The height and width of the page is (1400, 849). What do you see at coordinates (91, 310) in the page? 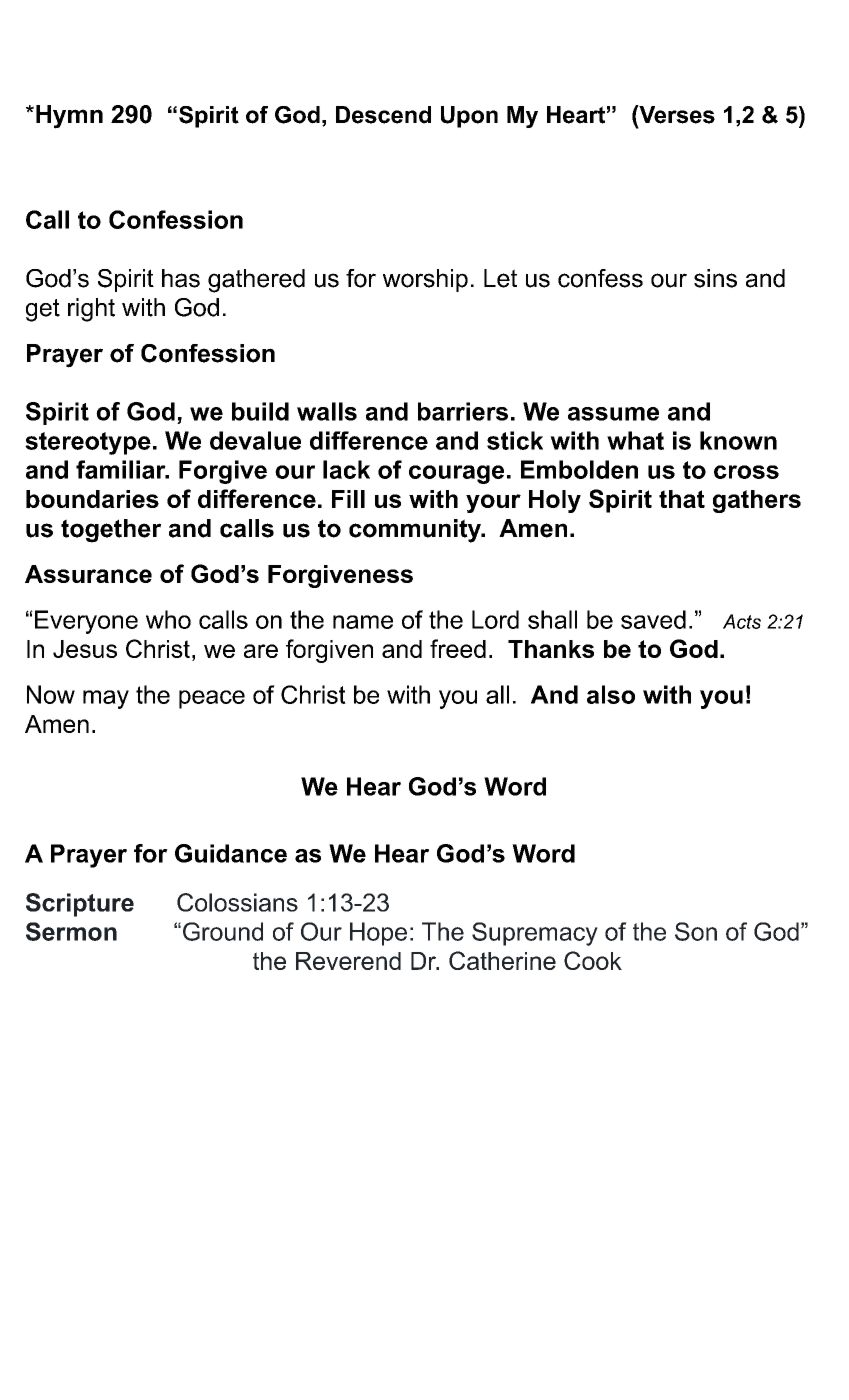
I see `right` at bounding box center [91, 310].
